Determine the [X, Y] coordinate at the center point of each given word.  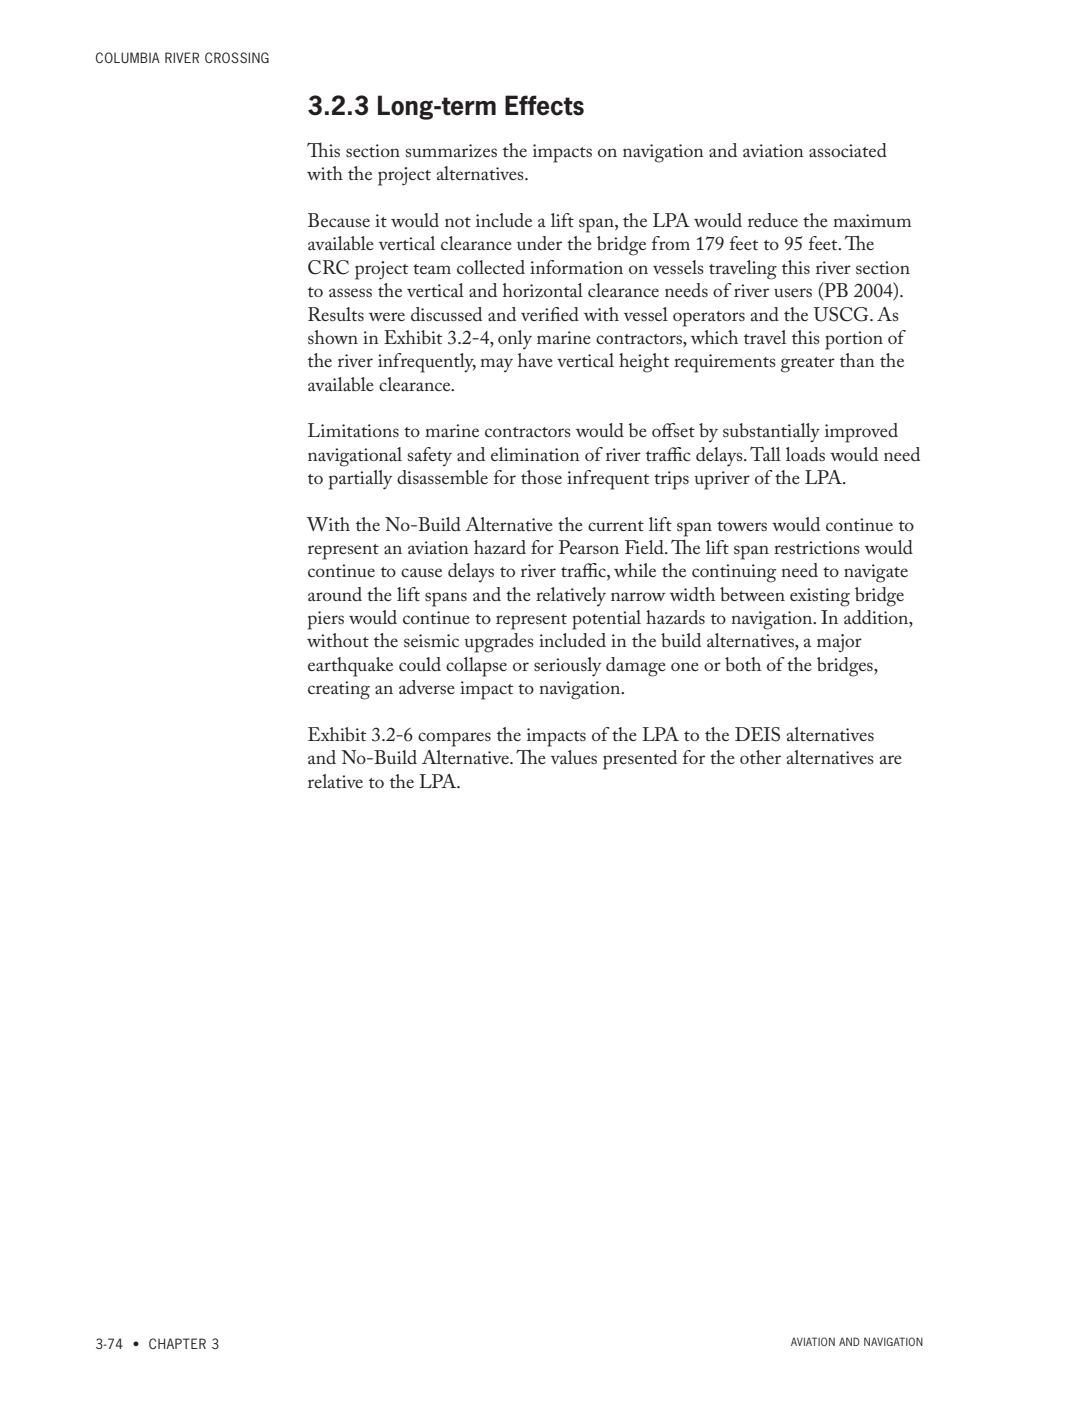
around [335, 594]
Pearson [589, 547]
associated [848, 150]
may [496, 365]
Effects [544, 105]
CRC [328, 267]
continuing [734, 573]
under [539, 243]
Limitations [353, 430]
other [760, 757]
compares [454, 739]
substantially [771, 433]
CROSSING [237, 57]
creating [339, 690]
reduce [773, 220]
